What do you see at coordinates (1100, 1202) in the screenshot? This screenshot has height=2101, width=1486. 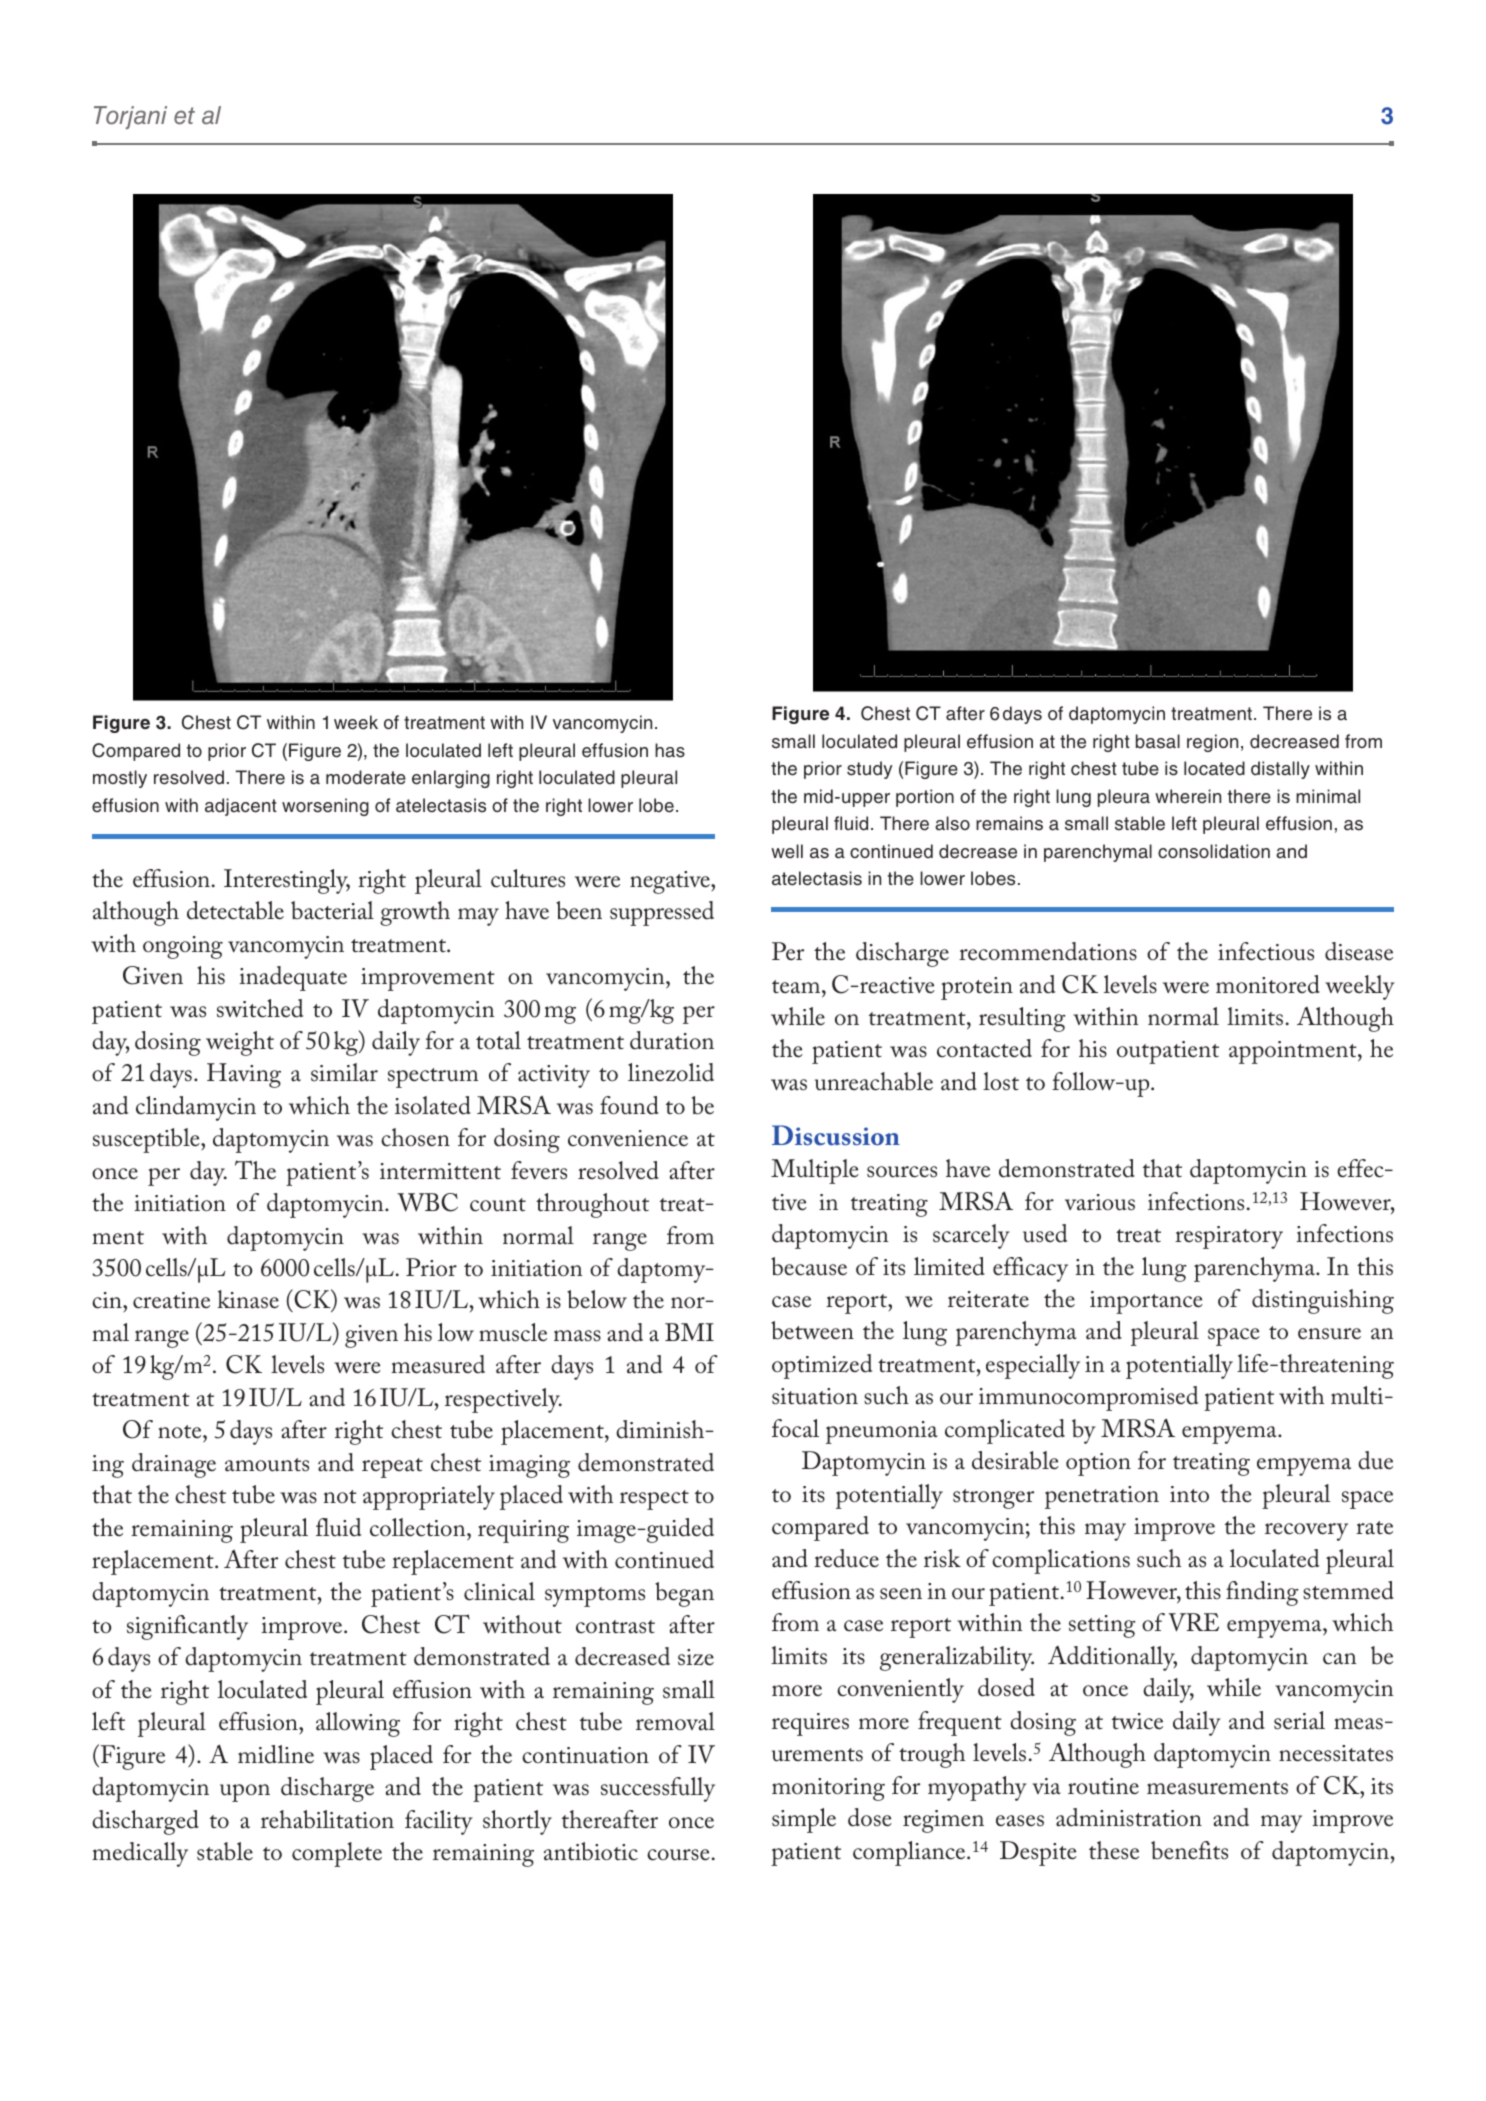 I see `various` at bounding box center [1100, 1202].
